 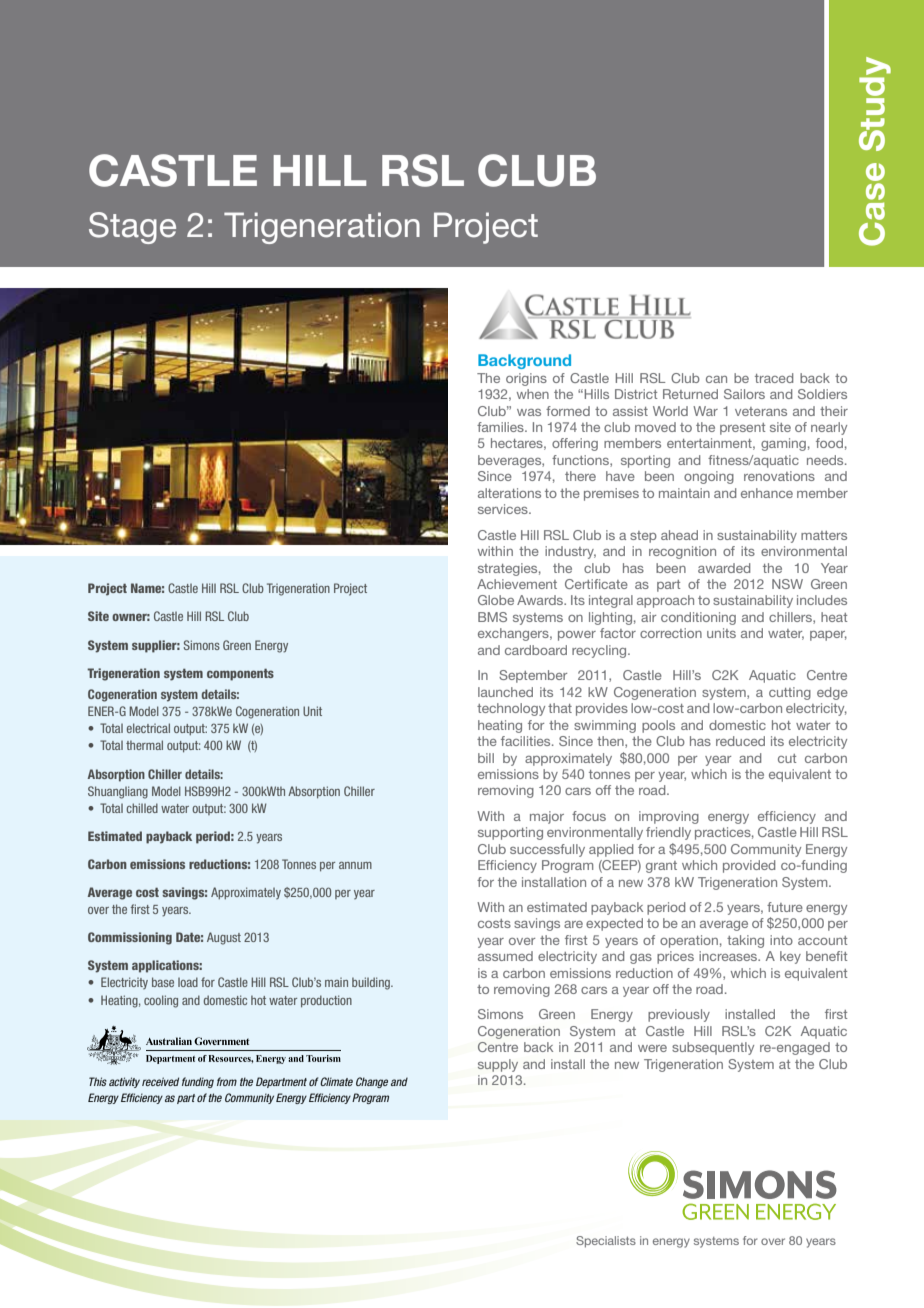 I want to click on bill, so click(x=486, y=758).
